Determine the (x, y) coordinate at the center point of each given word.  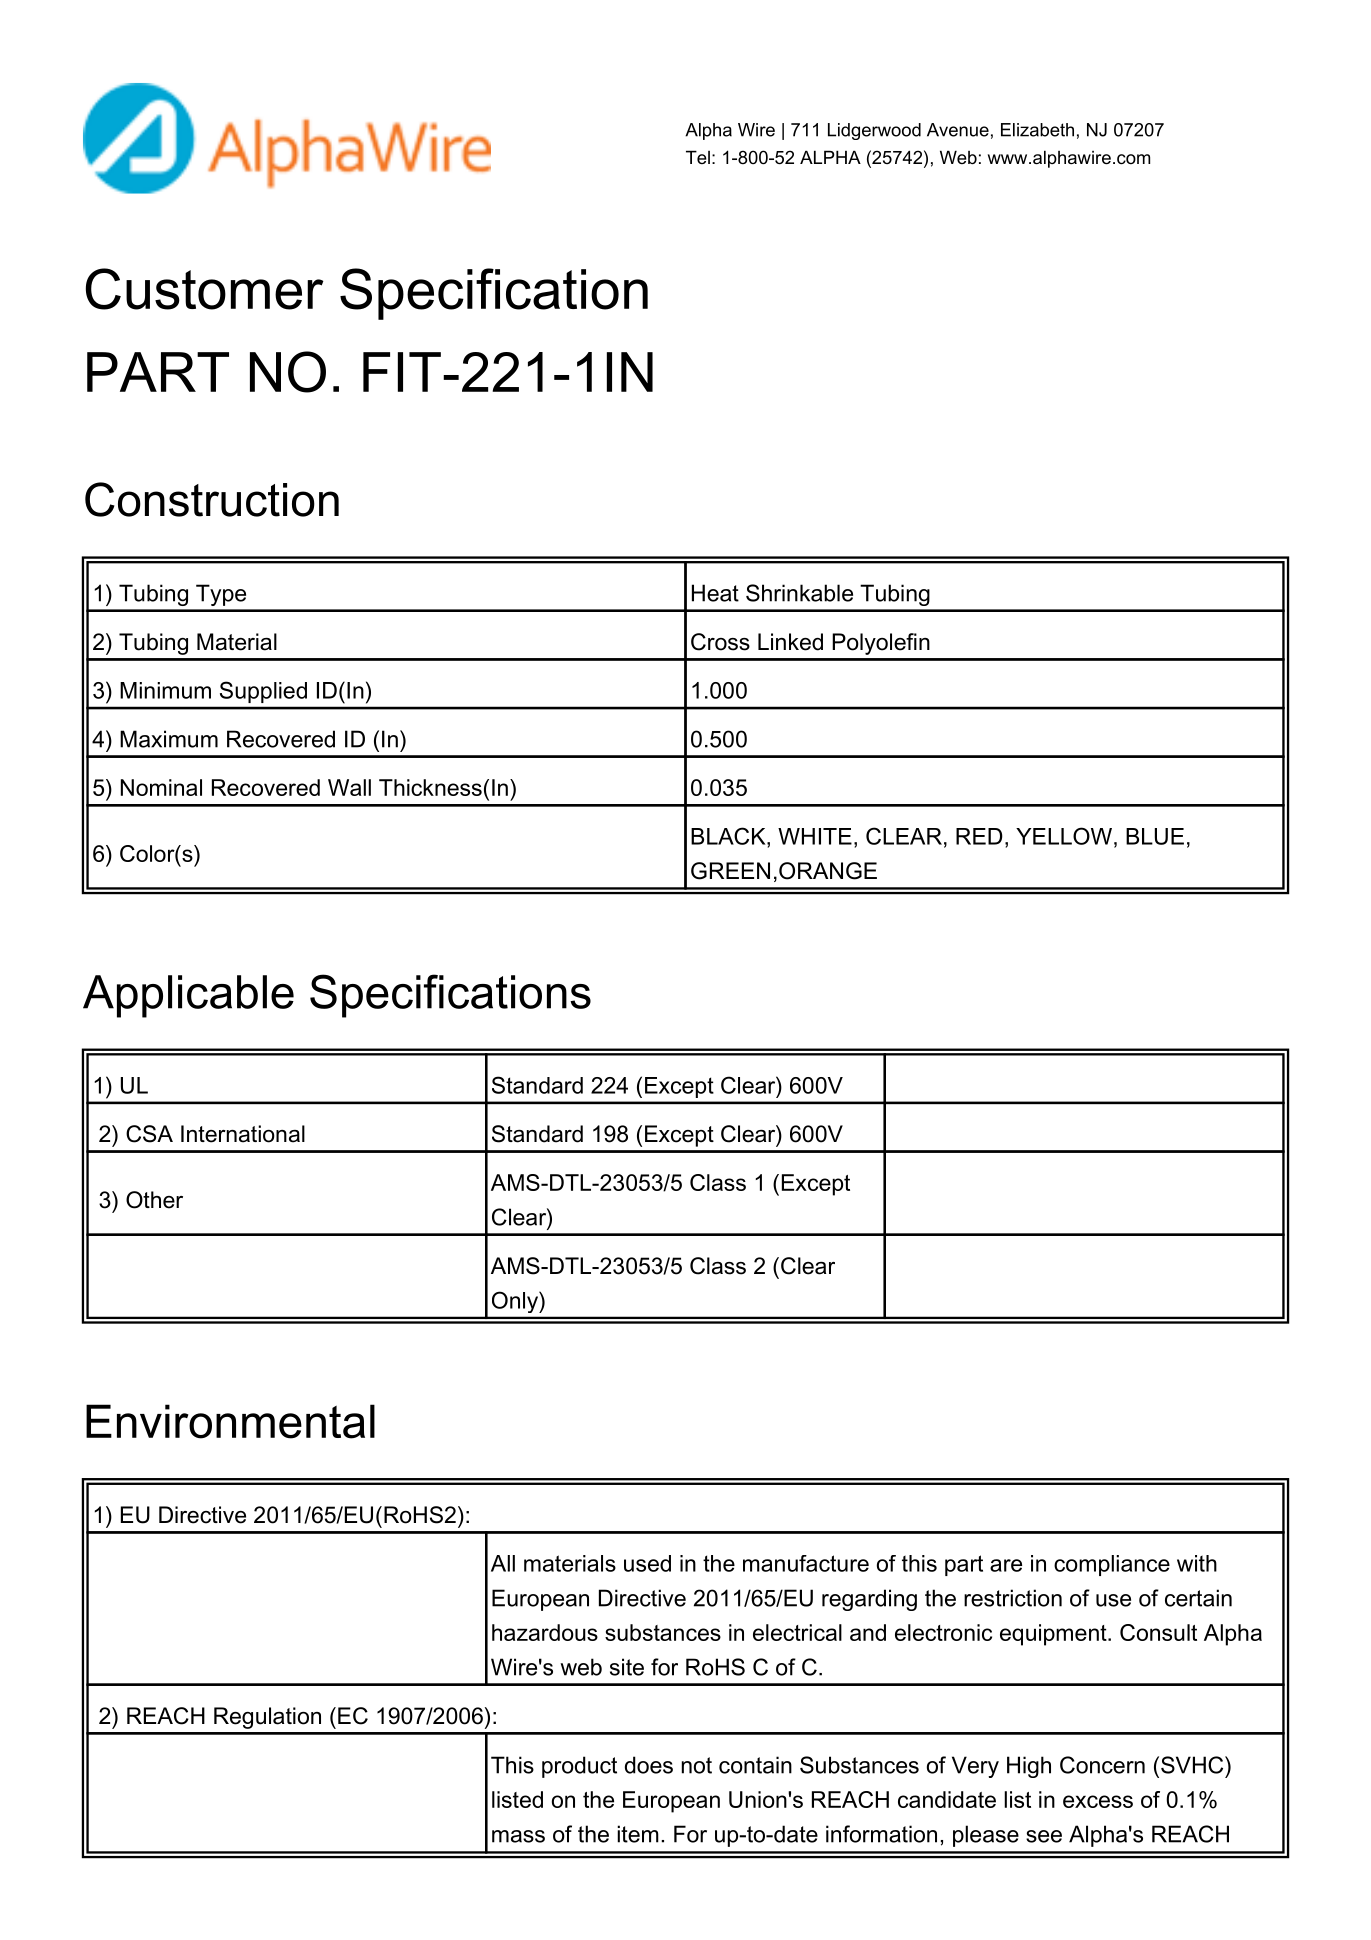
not (697, 1765)
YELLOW (1064, 836)
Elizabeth (1037, 130)
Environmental (230, 1421)
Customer (205, 289)
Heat (715, 593)
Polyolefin (881, 644)
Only (516, 1302)
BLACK (729, 836)
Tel (698, 157)
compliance (1112, 1565)
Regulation (267, 1718)
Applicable (188, 996)
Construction (212, 499)
